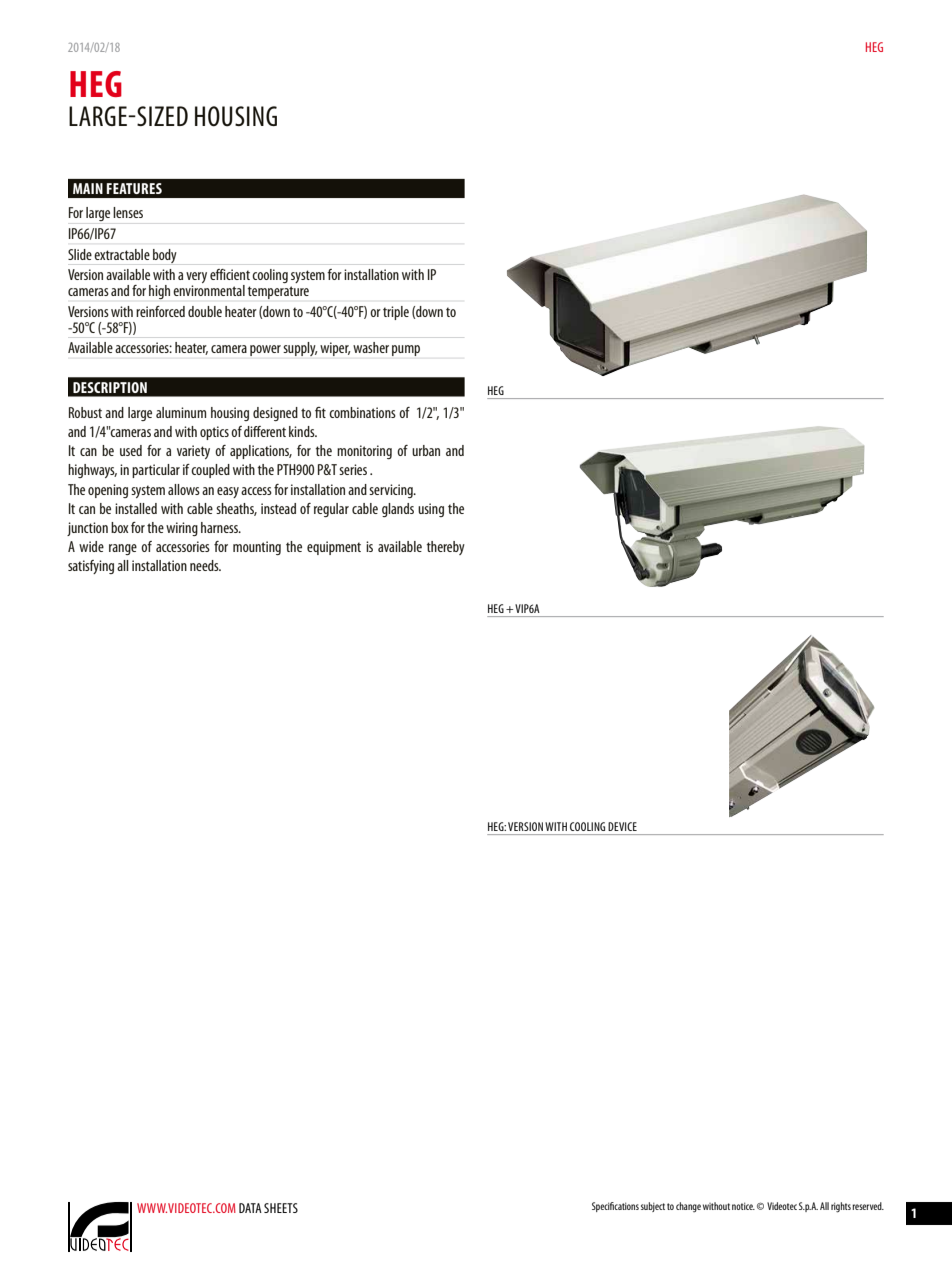 The image size is (952, 1270). What do you see at coordinates (622, 826) in the page?
I see `DEVICE` at bounding box center [622, 826].
